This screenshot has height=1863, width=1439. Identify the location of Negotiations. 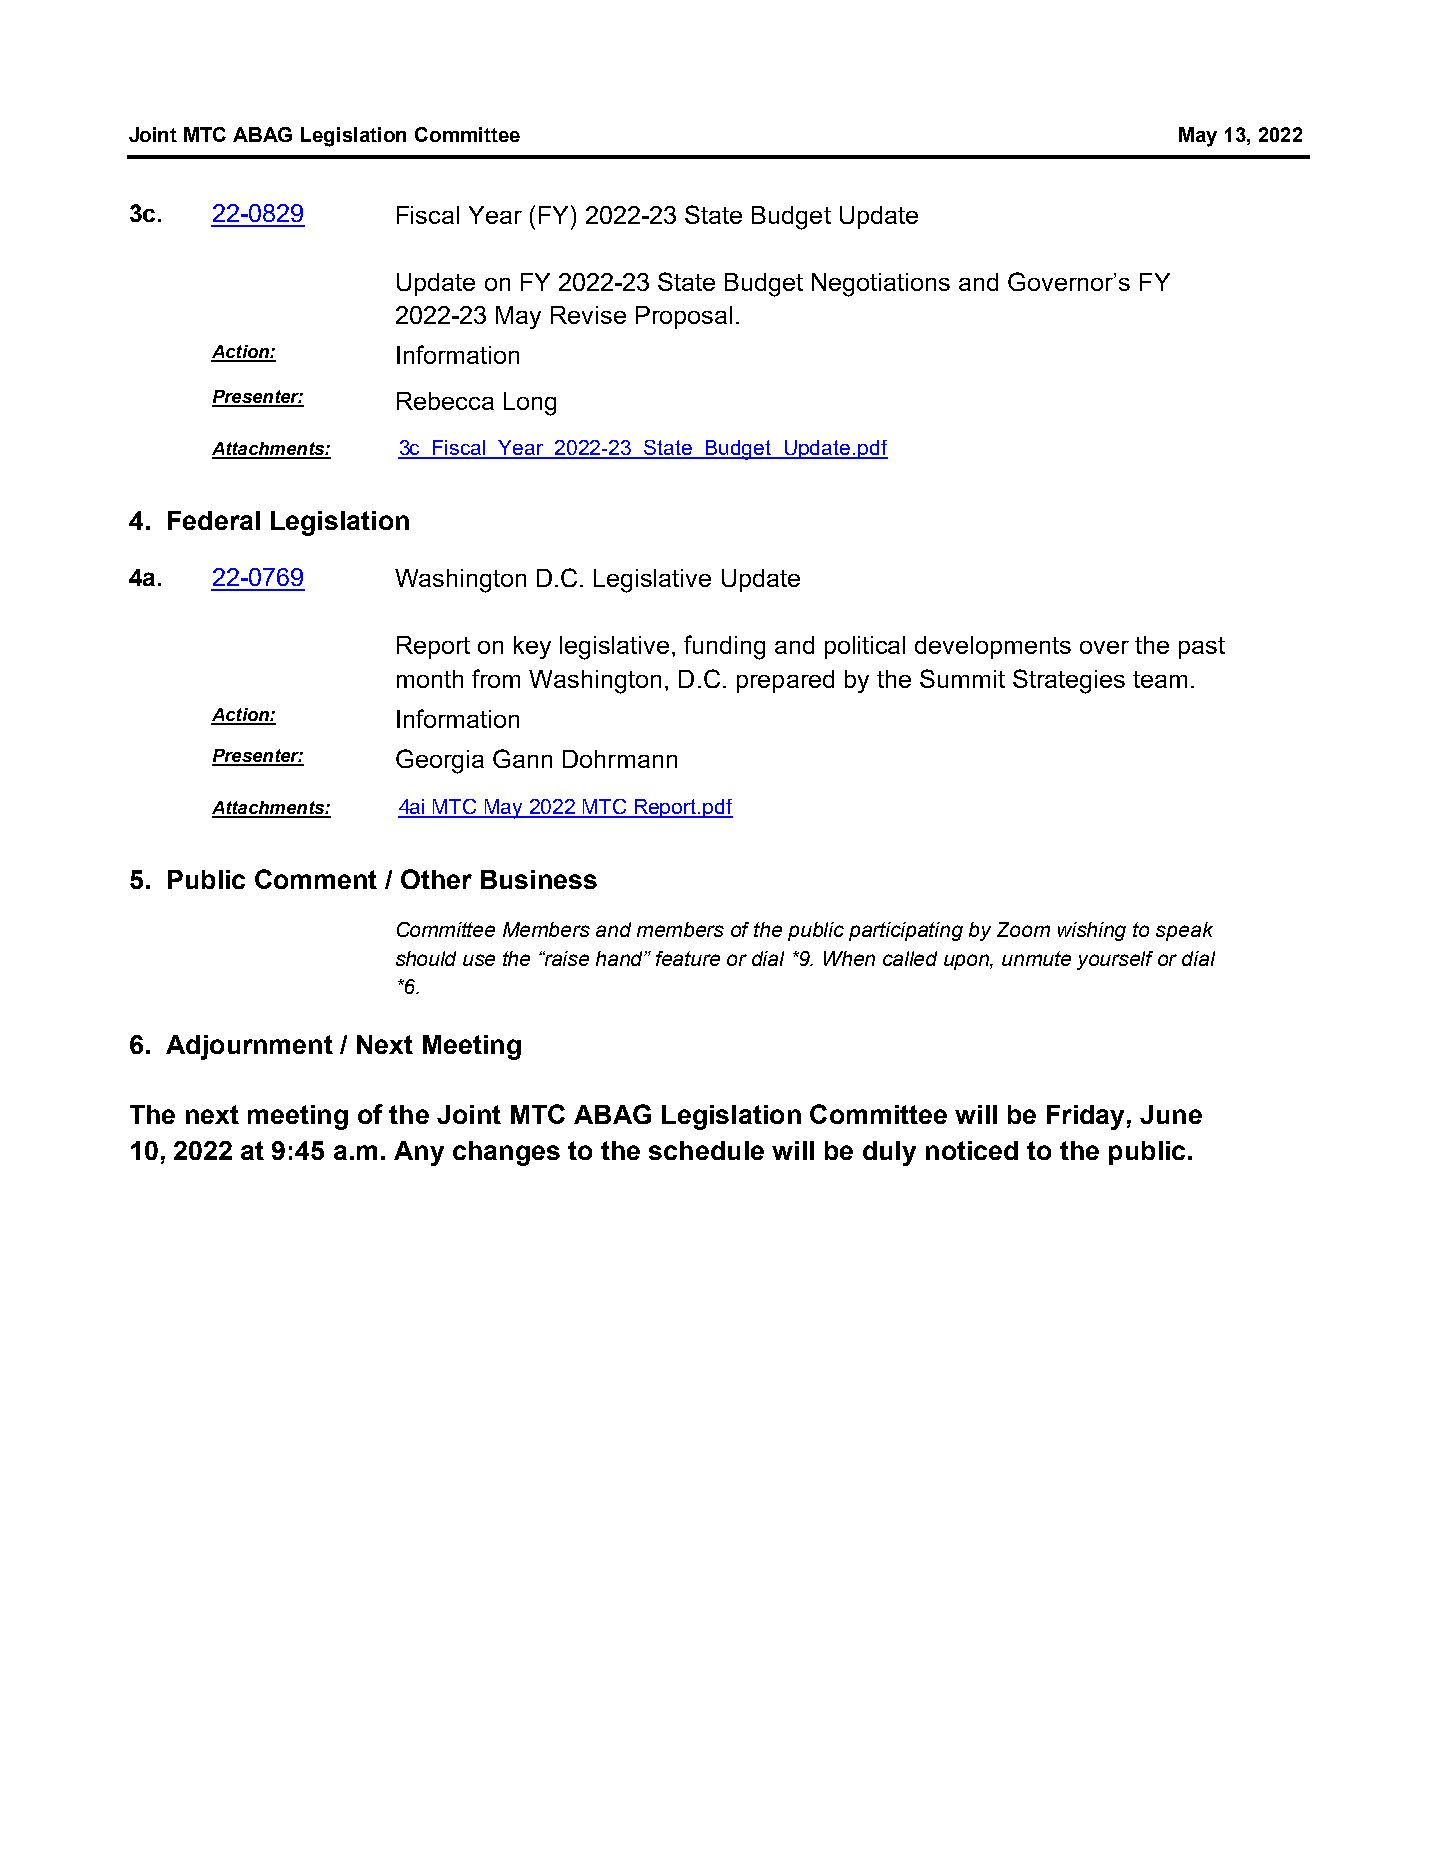
(881, 285).
